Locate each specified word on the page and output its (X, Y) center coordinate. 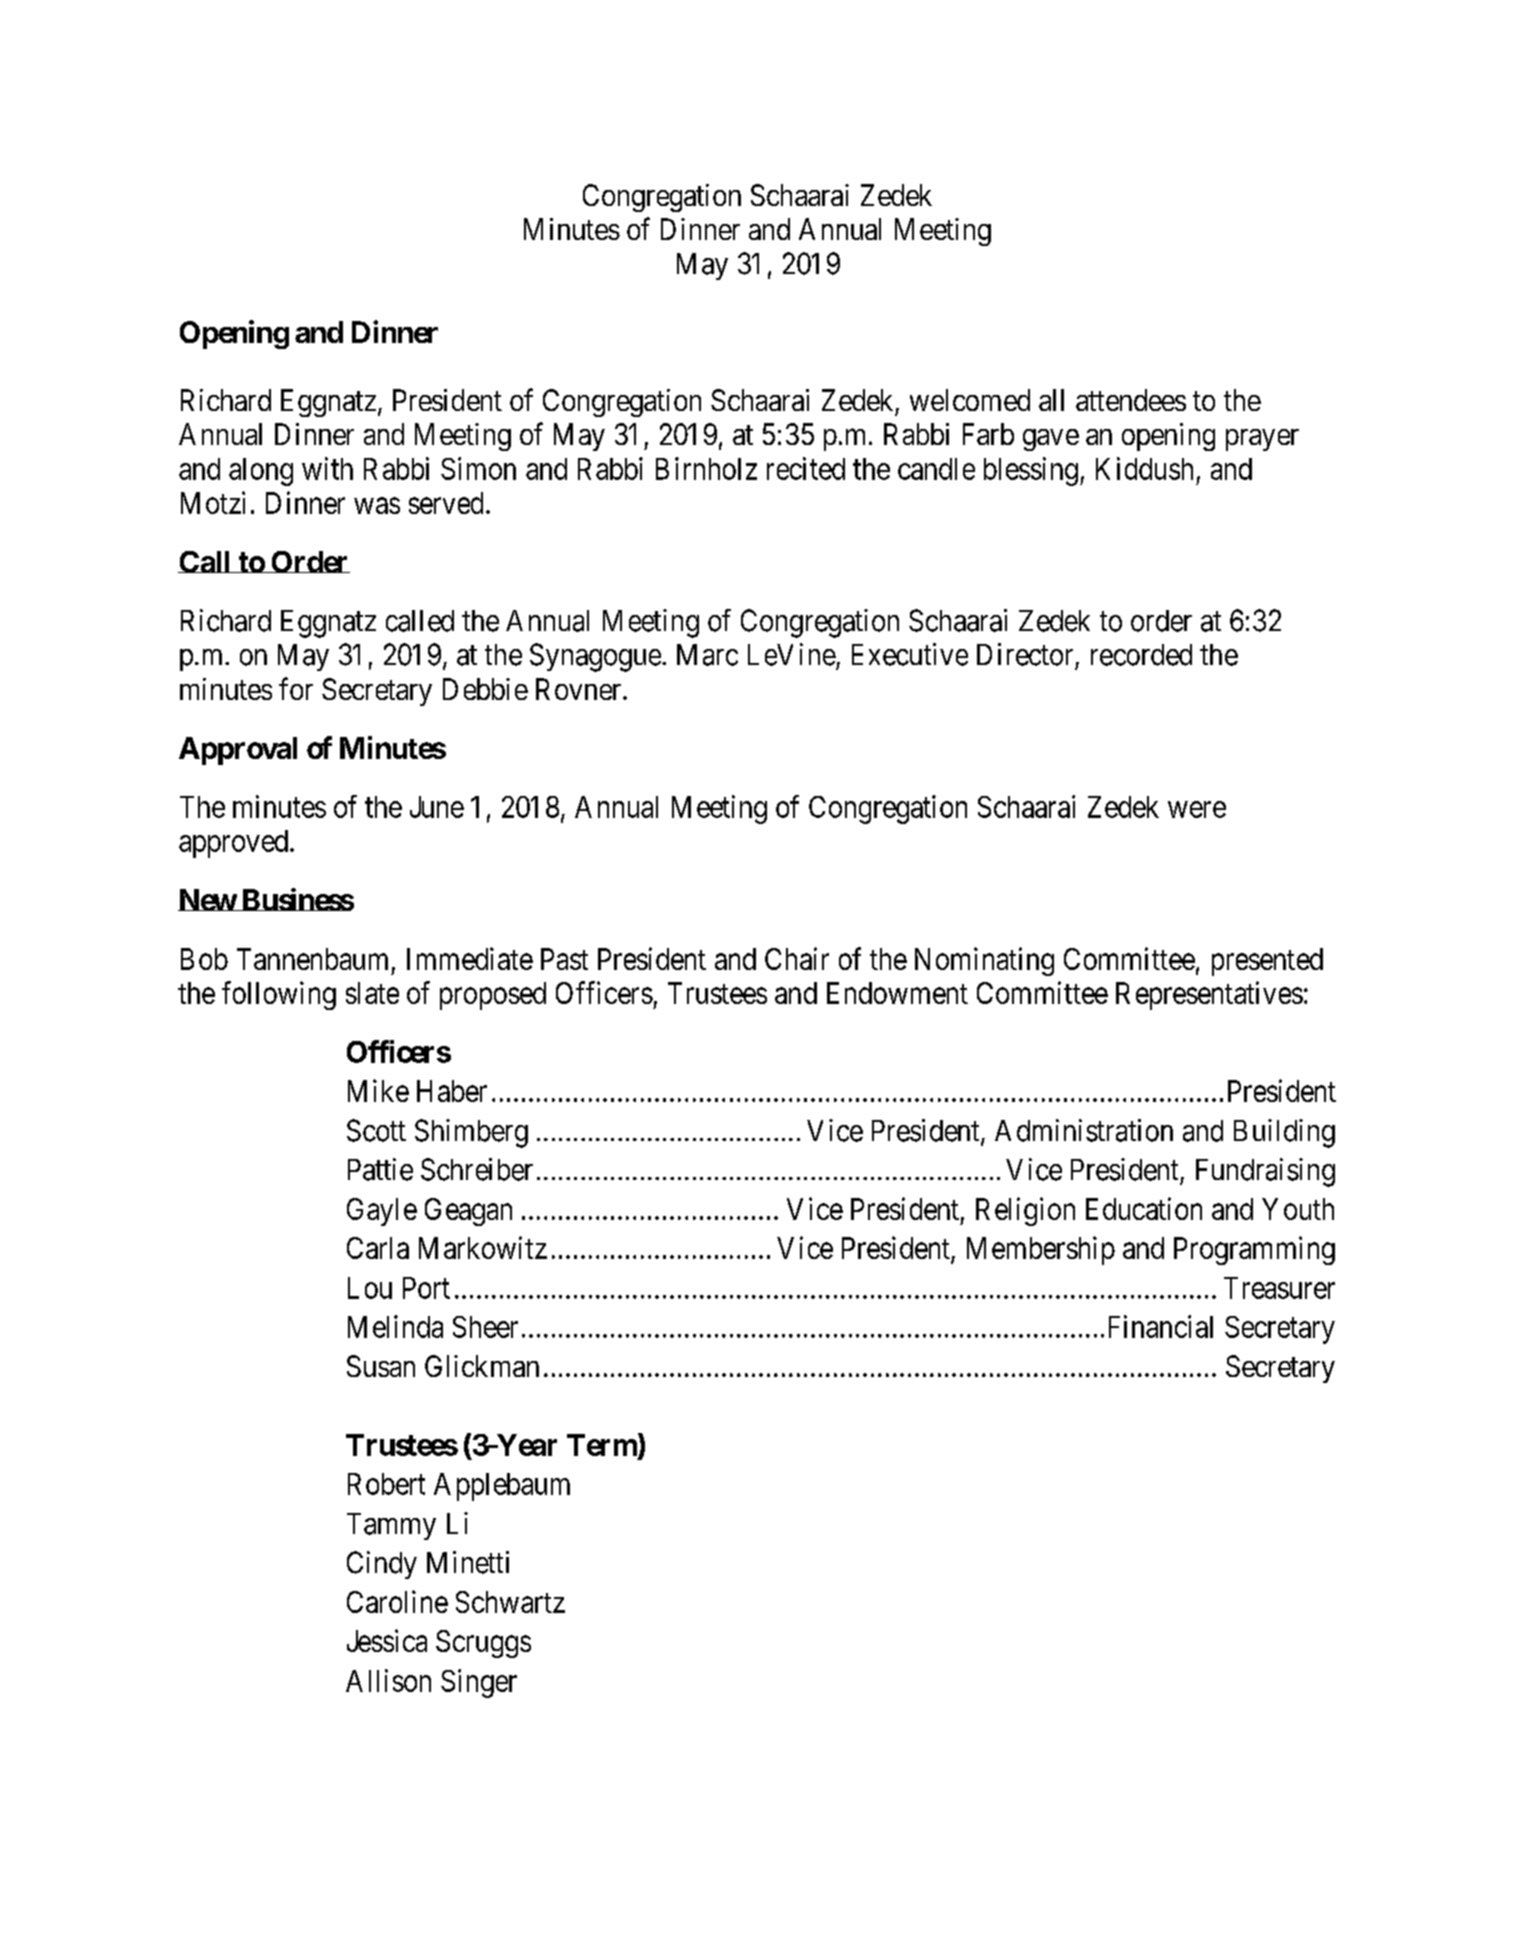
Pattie (380, 1169)
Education (1144, 1208)
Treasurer (1279, 1288)
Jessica (387, 1640)
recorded (1141, 655)
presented (1267, 962)
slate (372, 993)
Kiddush (1144, 468)
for (296, 688)
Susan (381, 1366)
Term (602, 1445)
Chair (797, 958)
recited (806, 468)
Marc (707, 655)
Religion (1025, 1211)
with (327, 468)
